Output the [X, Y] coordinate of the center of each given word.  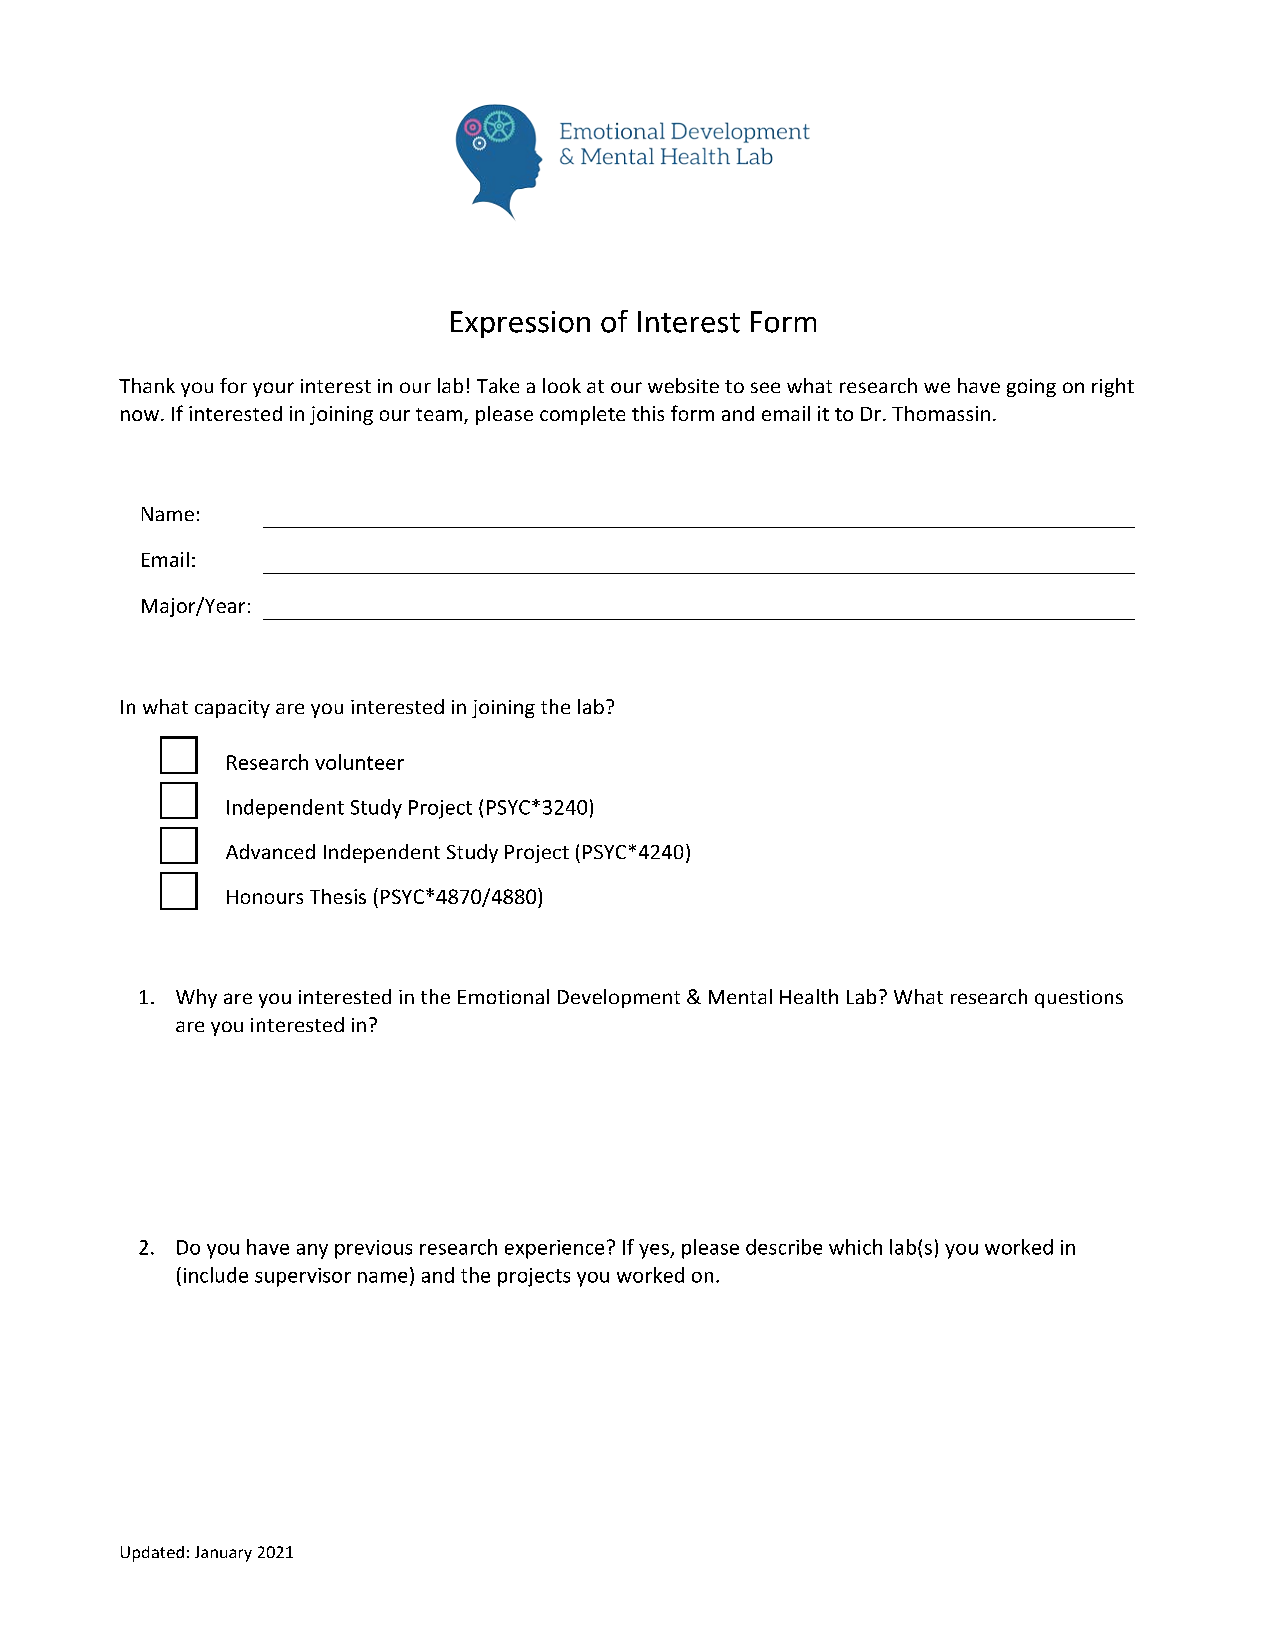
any [312, 1251]
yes [655, 1251]
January [223, 1554]
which [855, 1247]
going [1031, 388]
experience [554, 1249]
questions [1079, 999]
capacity [232, 709]
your [273, 389]
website [683, 385]
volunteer [359, 762]
